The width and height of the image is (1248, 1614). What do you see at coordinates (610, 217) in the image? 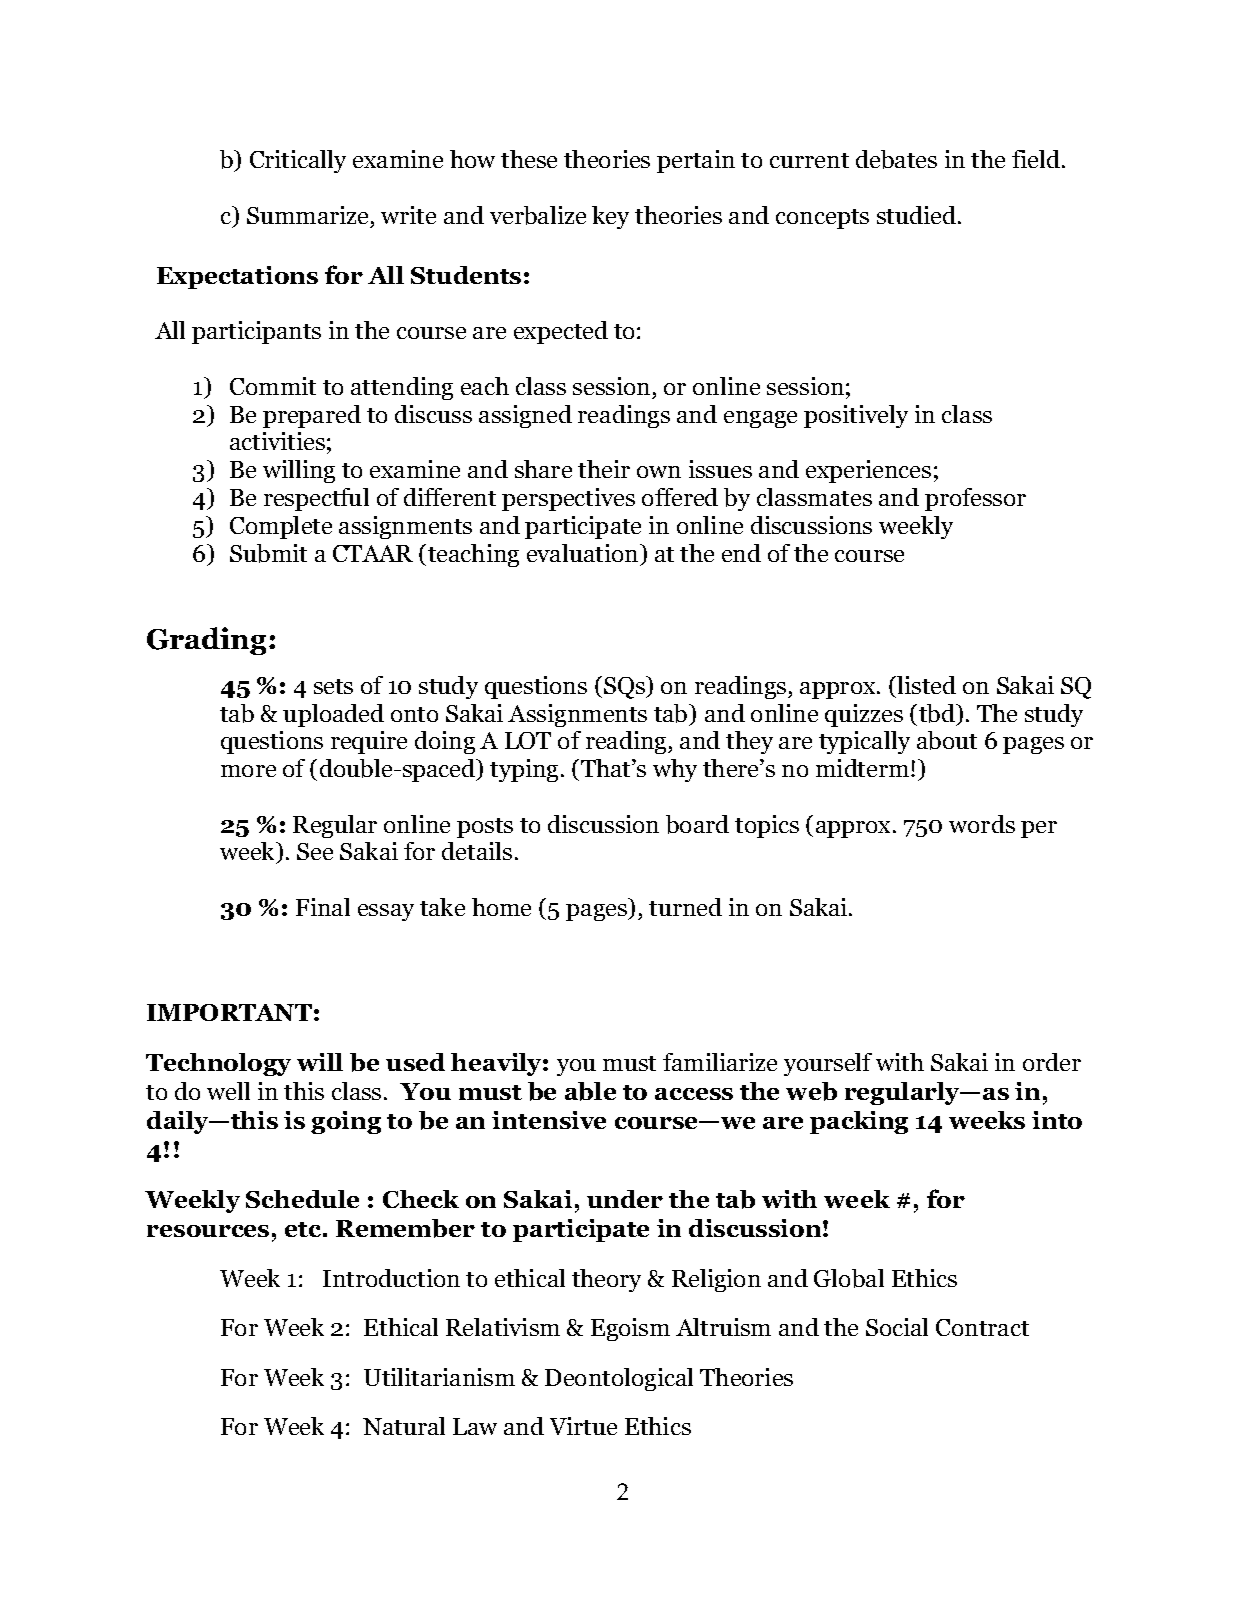
I see `key` at bounding box center [610, 217].
